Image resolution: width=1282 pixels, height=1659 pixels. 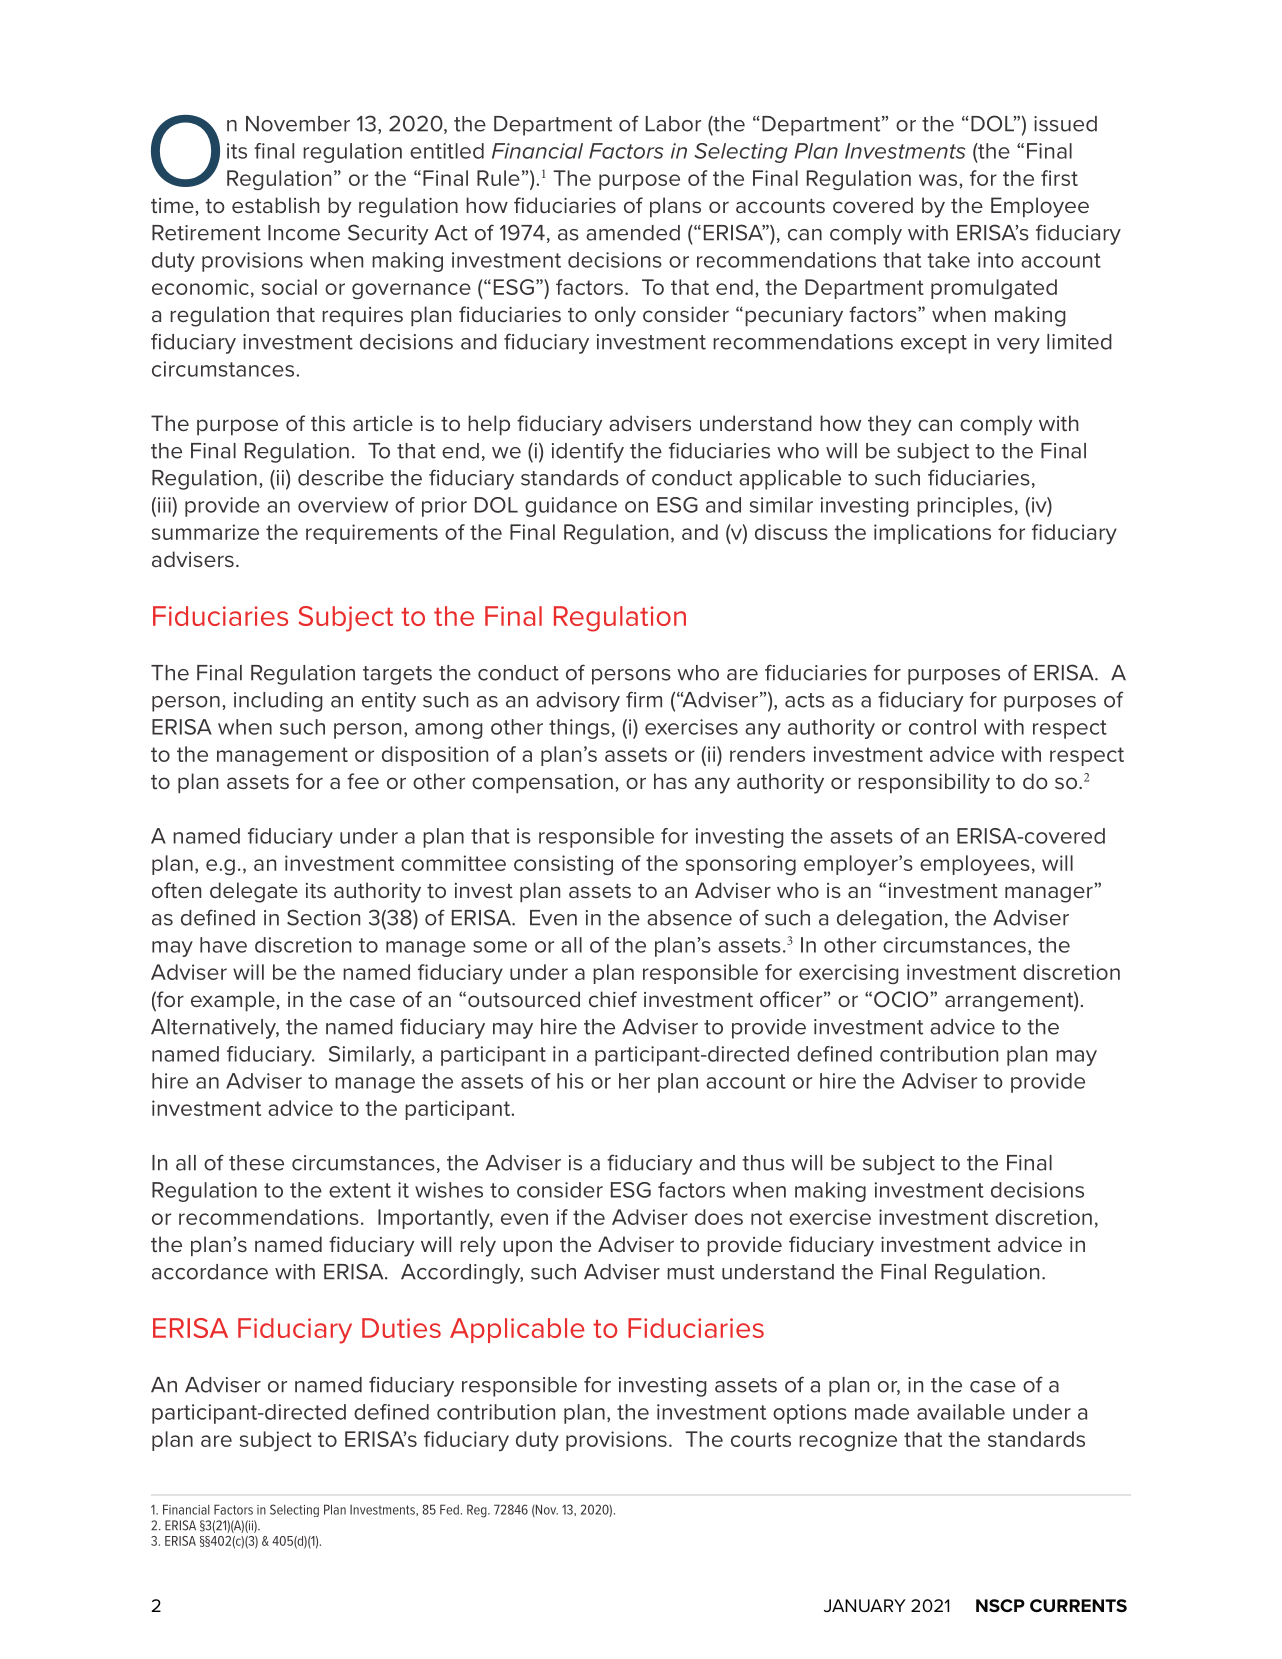 What do you see at coordinates (276, 205) in the screenshot?
I see `establish` at bounding box center [276, 205].
